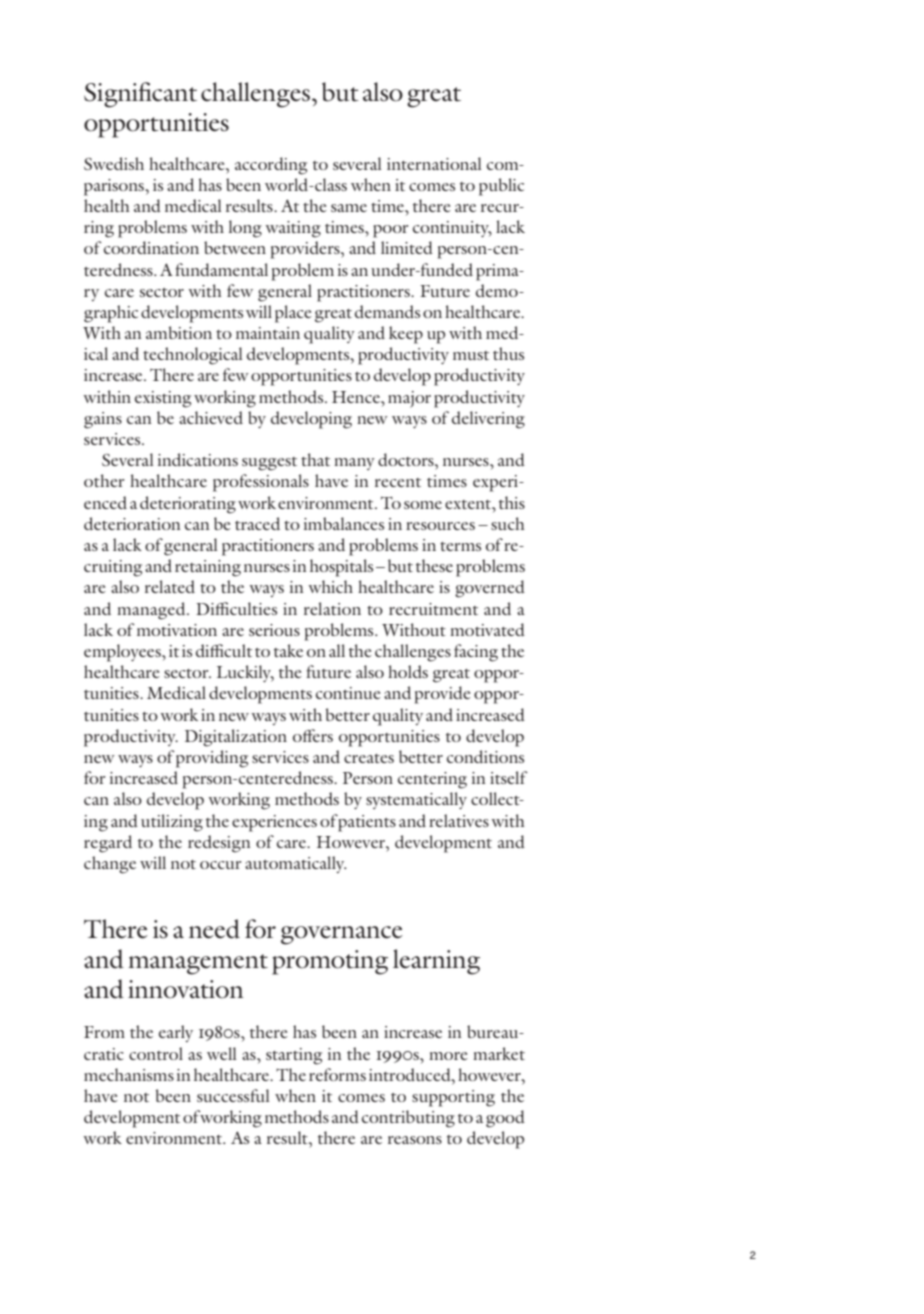  Describe the element at coordinates (487, 629) in the screenshot. I see `motivated` at that location.
